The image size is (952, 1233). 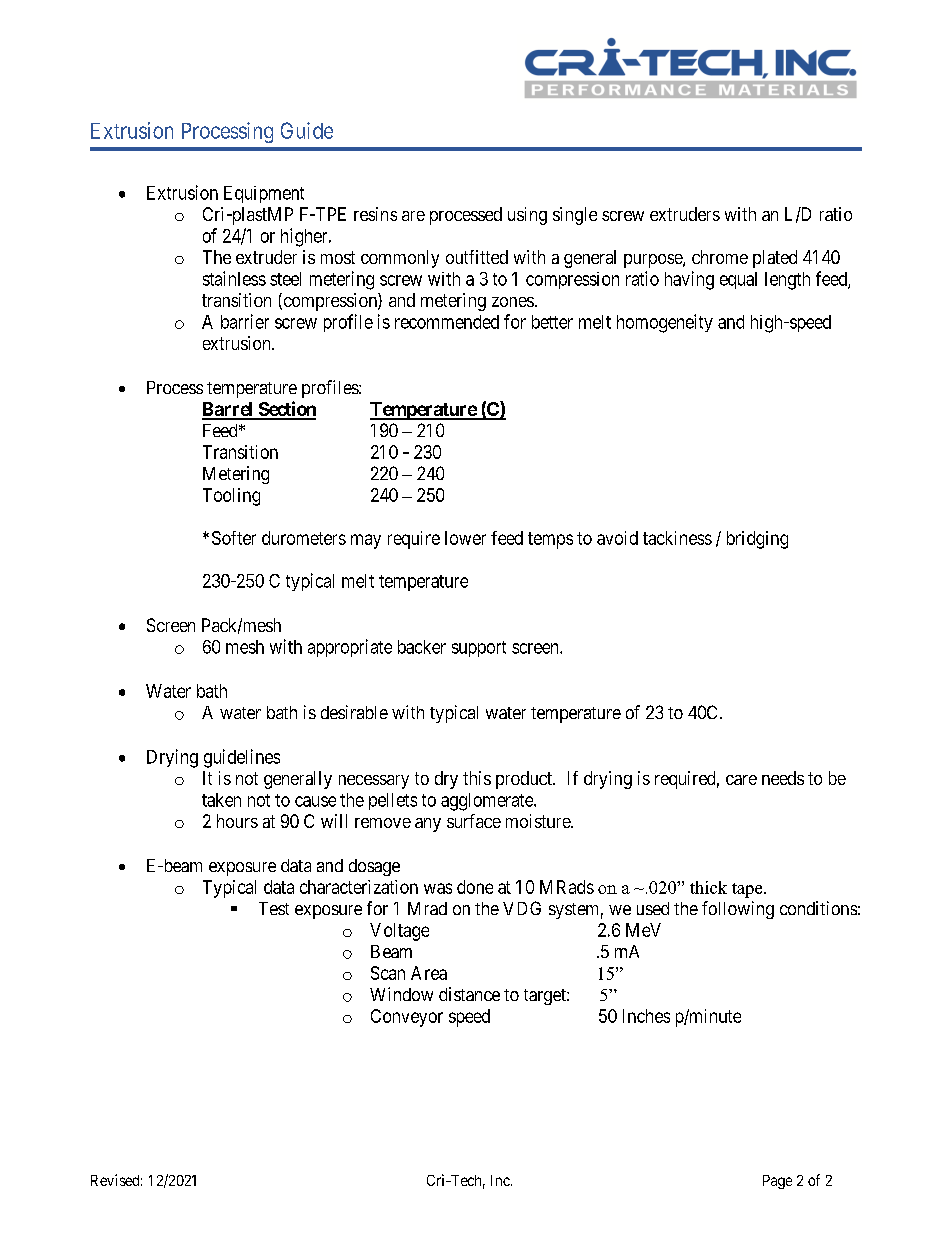 I want to click on Equipment, so click(x=264, y=194).
